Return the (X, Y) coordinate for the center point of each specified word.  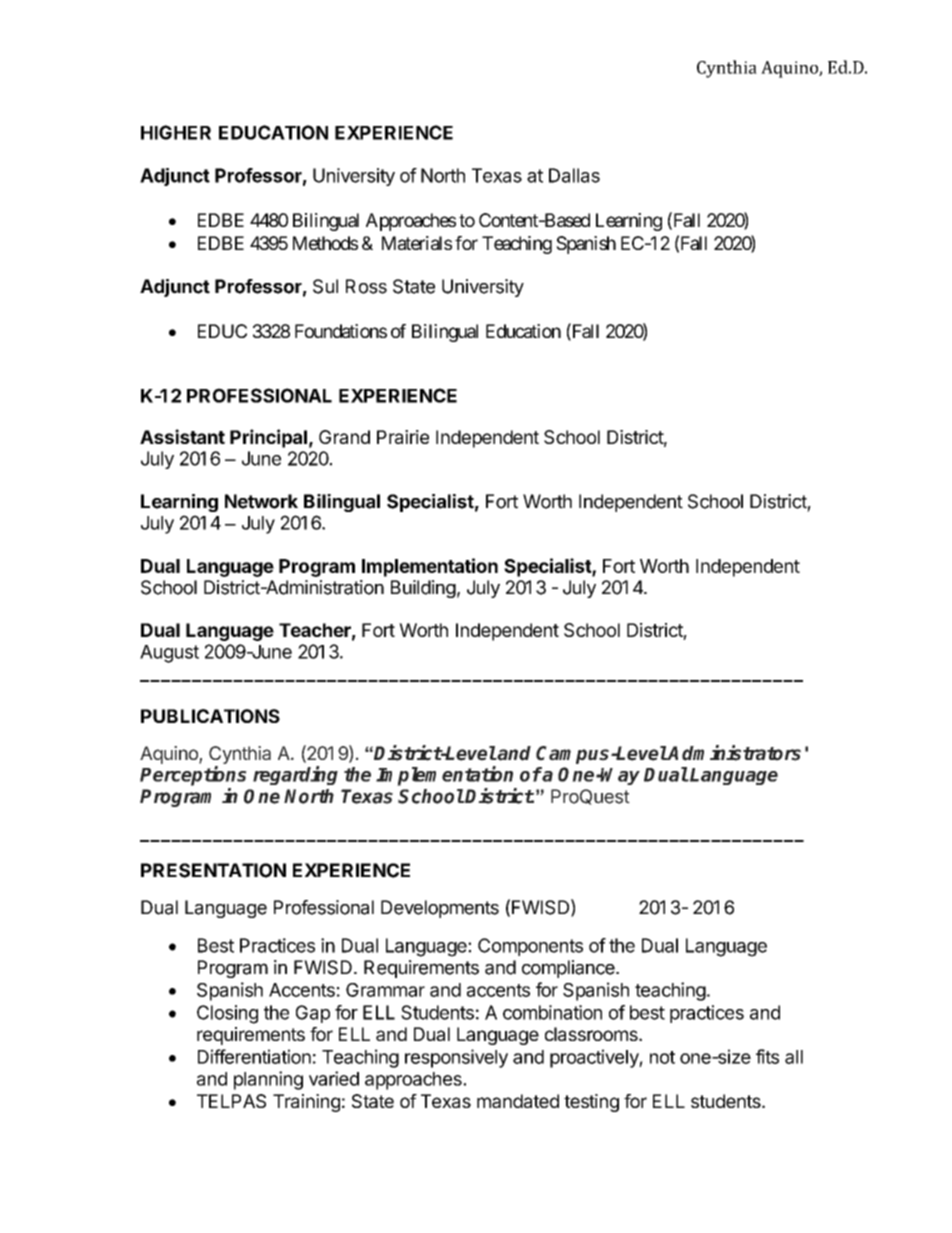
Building (423, 589)
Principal (268, 438)
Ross (366, 286)
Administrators (733, 753)
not (662, 1057)
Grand (344, 437)
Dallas (574, 175)
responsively (456, 1058)
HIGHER (176, 132)
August (169, 654)
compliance (569, 969)
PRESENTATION (213, 870)
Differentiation (254, 1056)
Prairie (403, 437)
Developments (440, 909)
